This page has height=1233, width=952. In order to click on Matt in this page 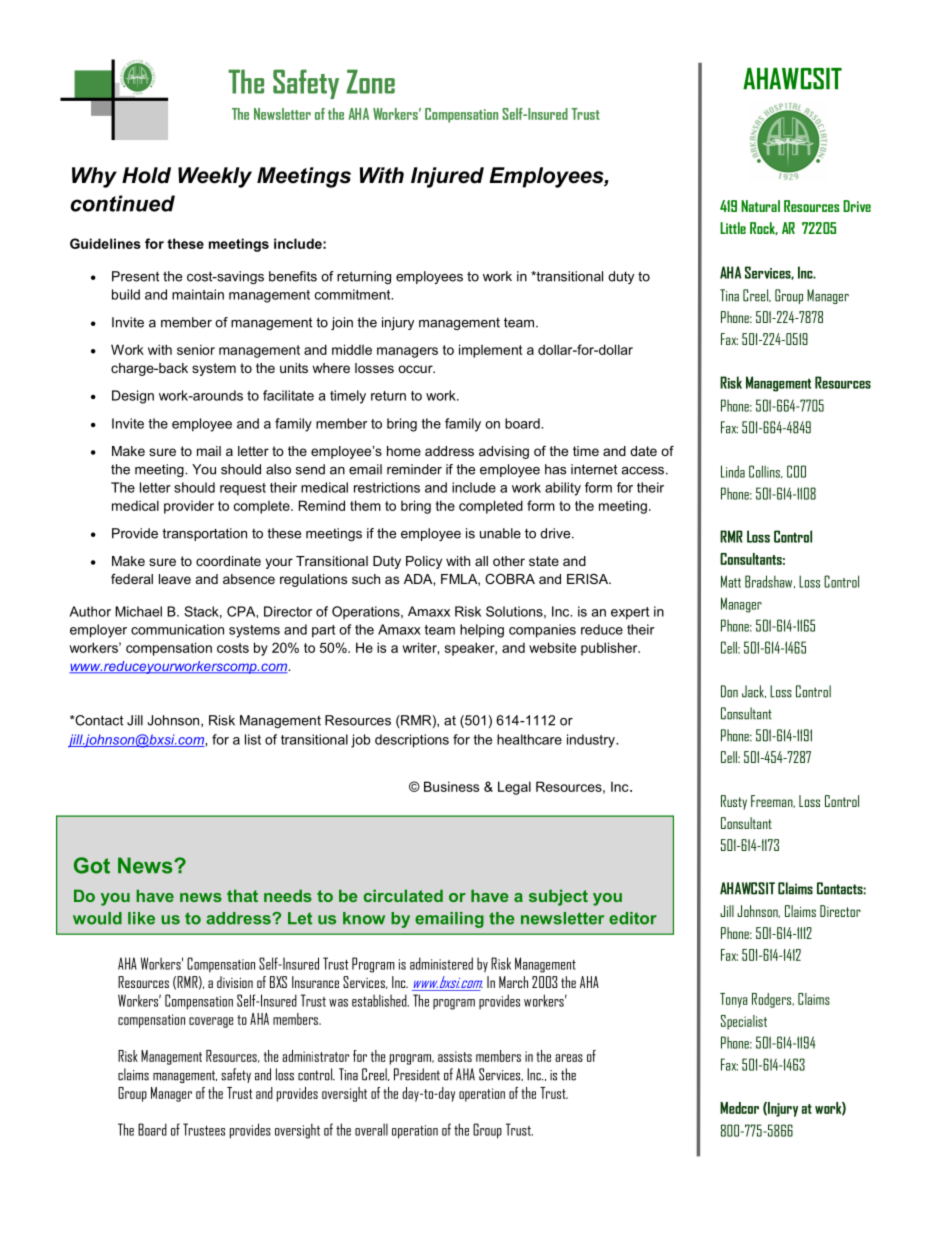, I will do `click(731, 581)`.
